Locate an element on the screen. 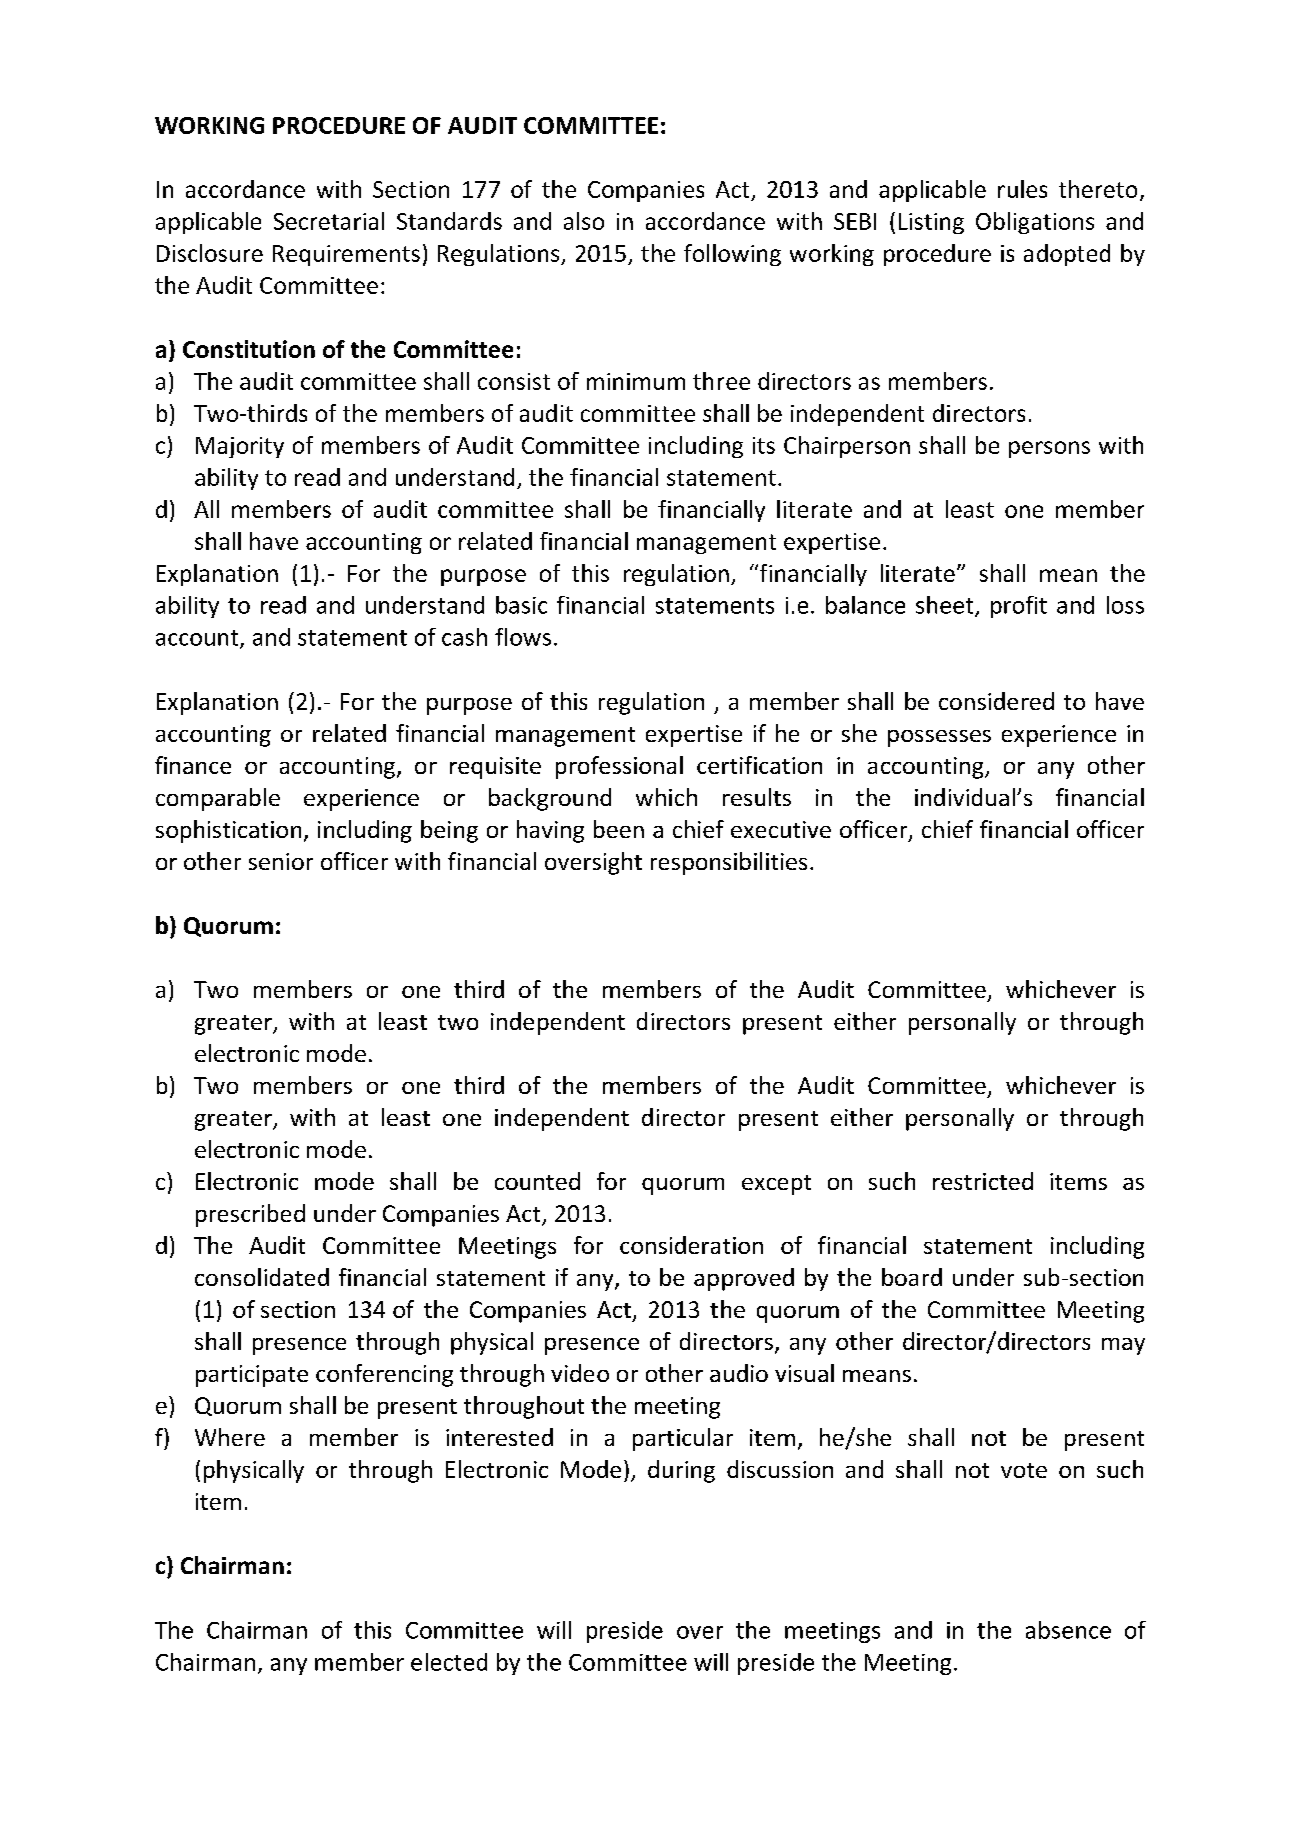 The width and height of the screenshot is (1300, 1840). during is located at coordinates (681, 1471).
